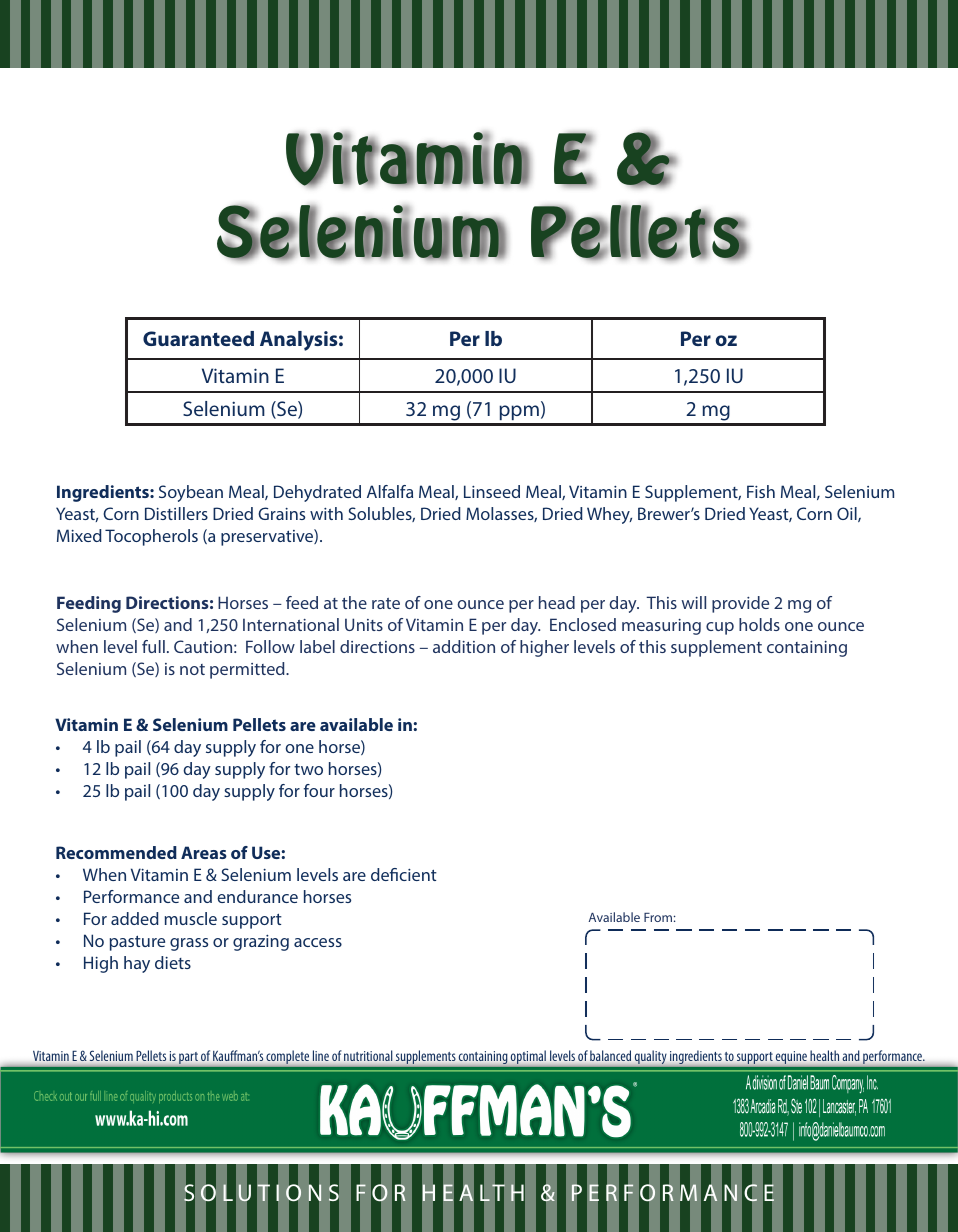 This screenshot has width=958, height=1232. Describe the element at coordinates (137, 964) in the screenshot. I see `hay` at that location.
